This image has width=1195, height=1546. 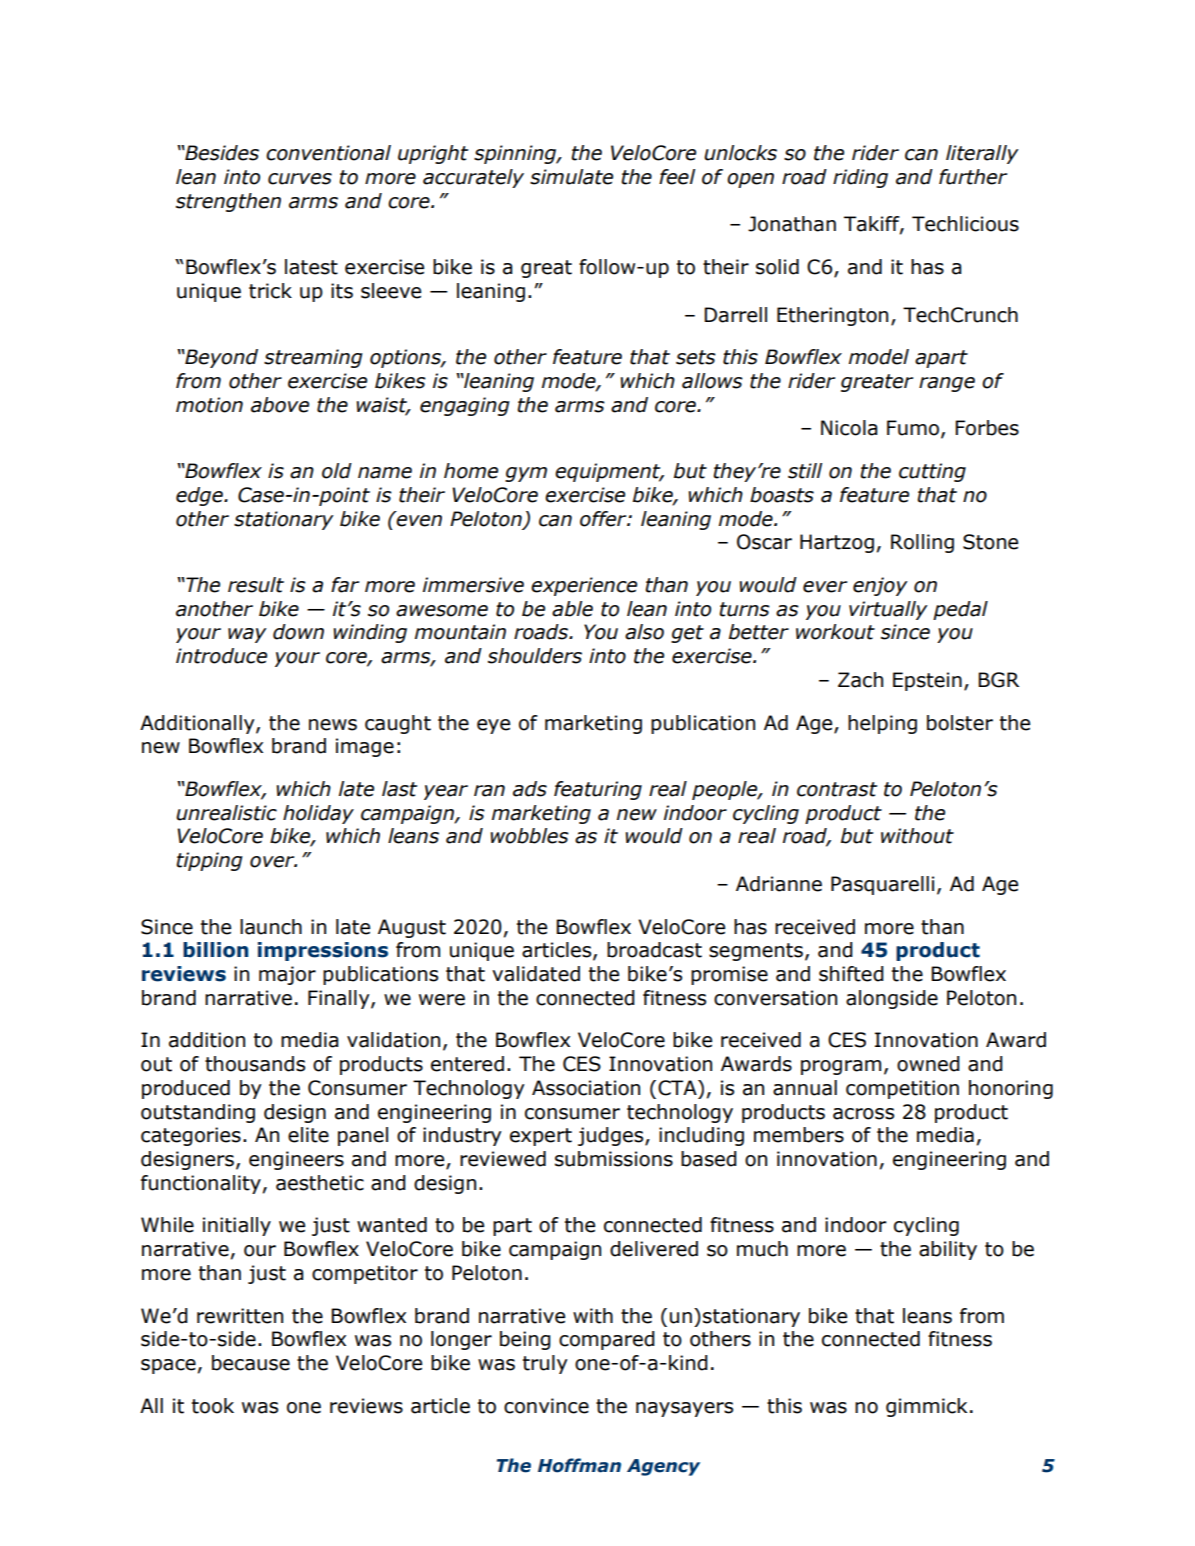 I want to click on took, so click(x=213, y=1406).
